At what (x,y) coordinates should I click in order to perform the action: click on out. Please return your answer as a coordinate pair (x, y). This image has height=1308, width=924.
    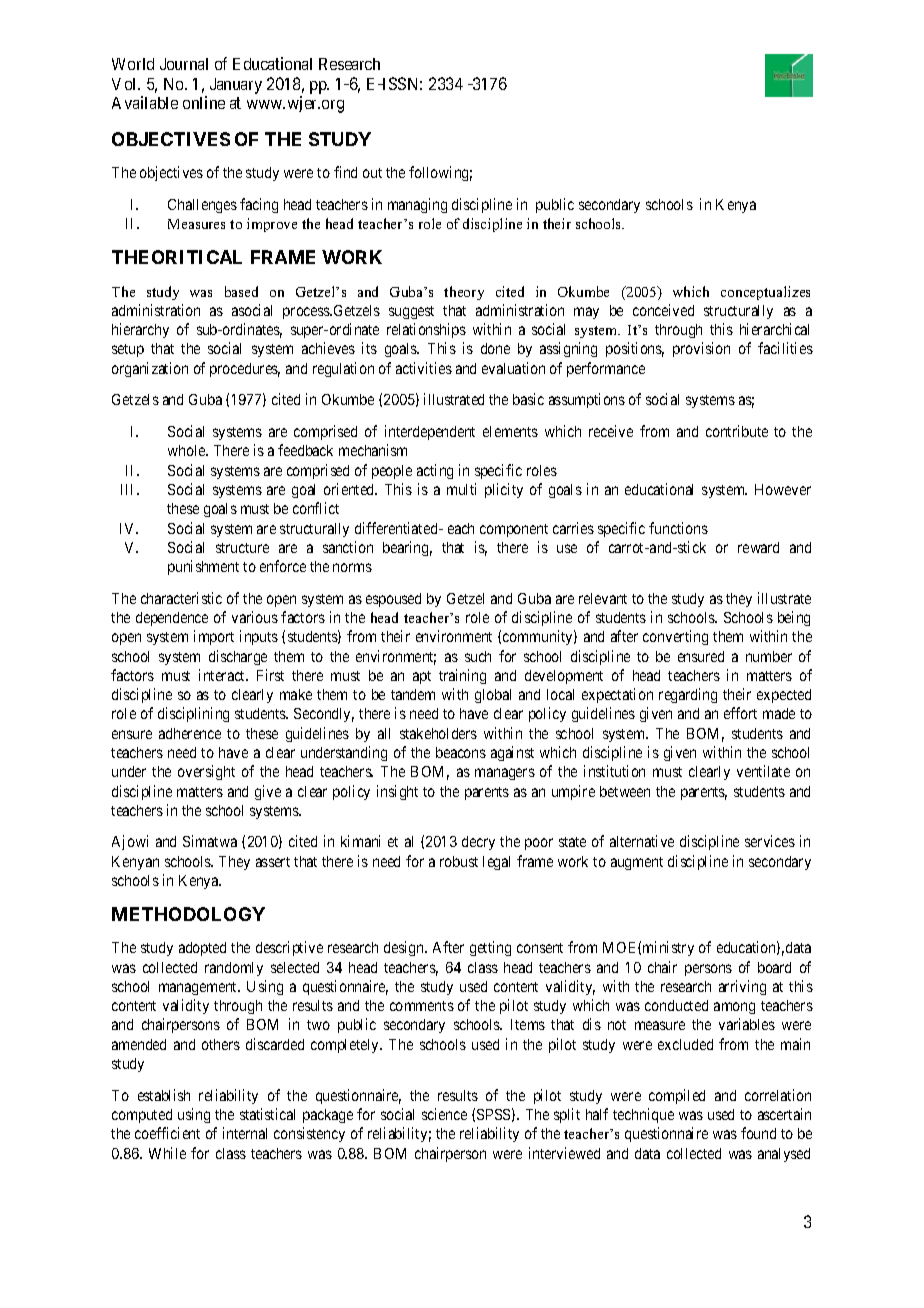
    Looking at the image, I should click on (372, 173).
